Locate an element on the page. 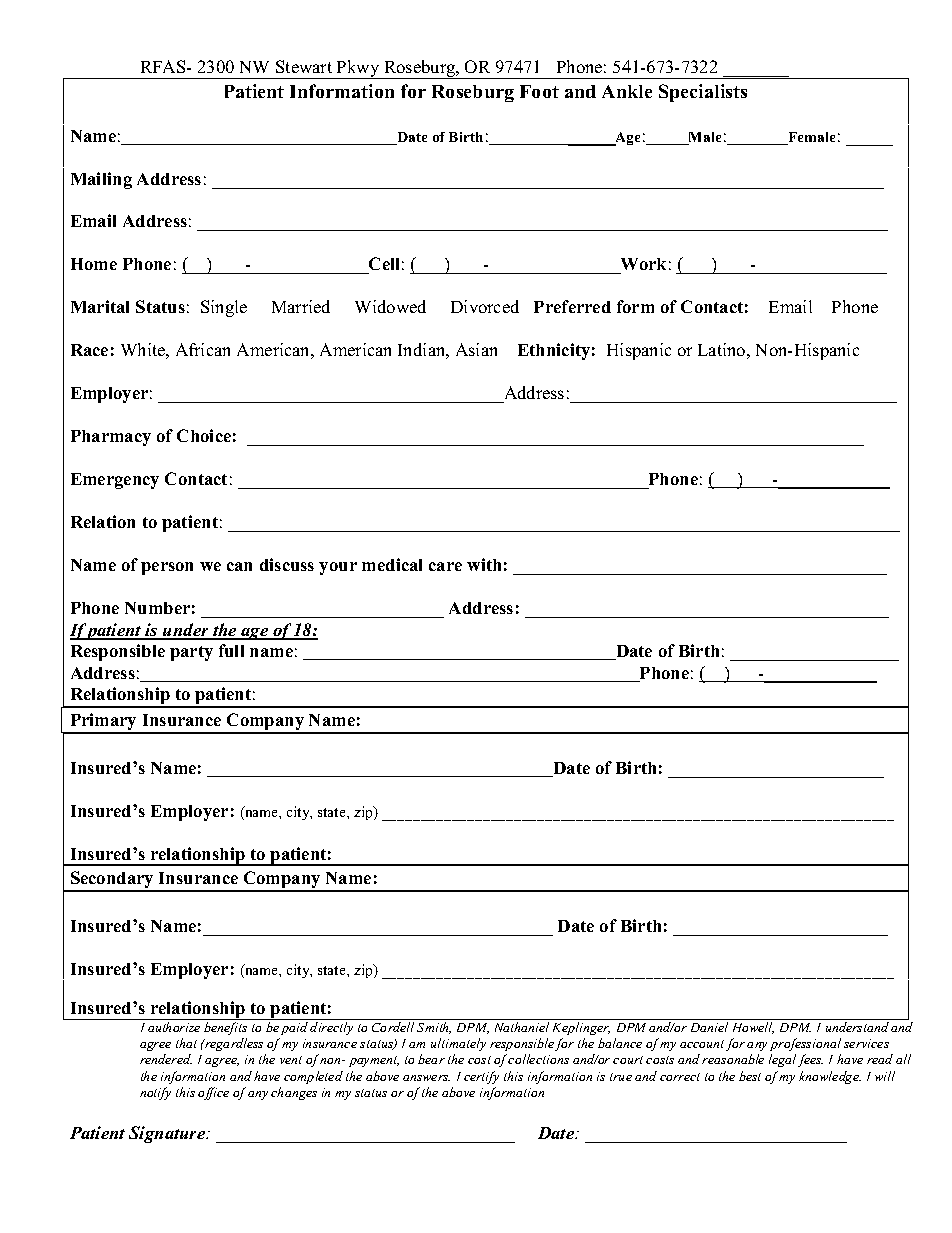 Image resolution: width=952 pixels, height=1233 pixels. Howell is located at coordinates (753, 1028).
